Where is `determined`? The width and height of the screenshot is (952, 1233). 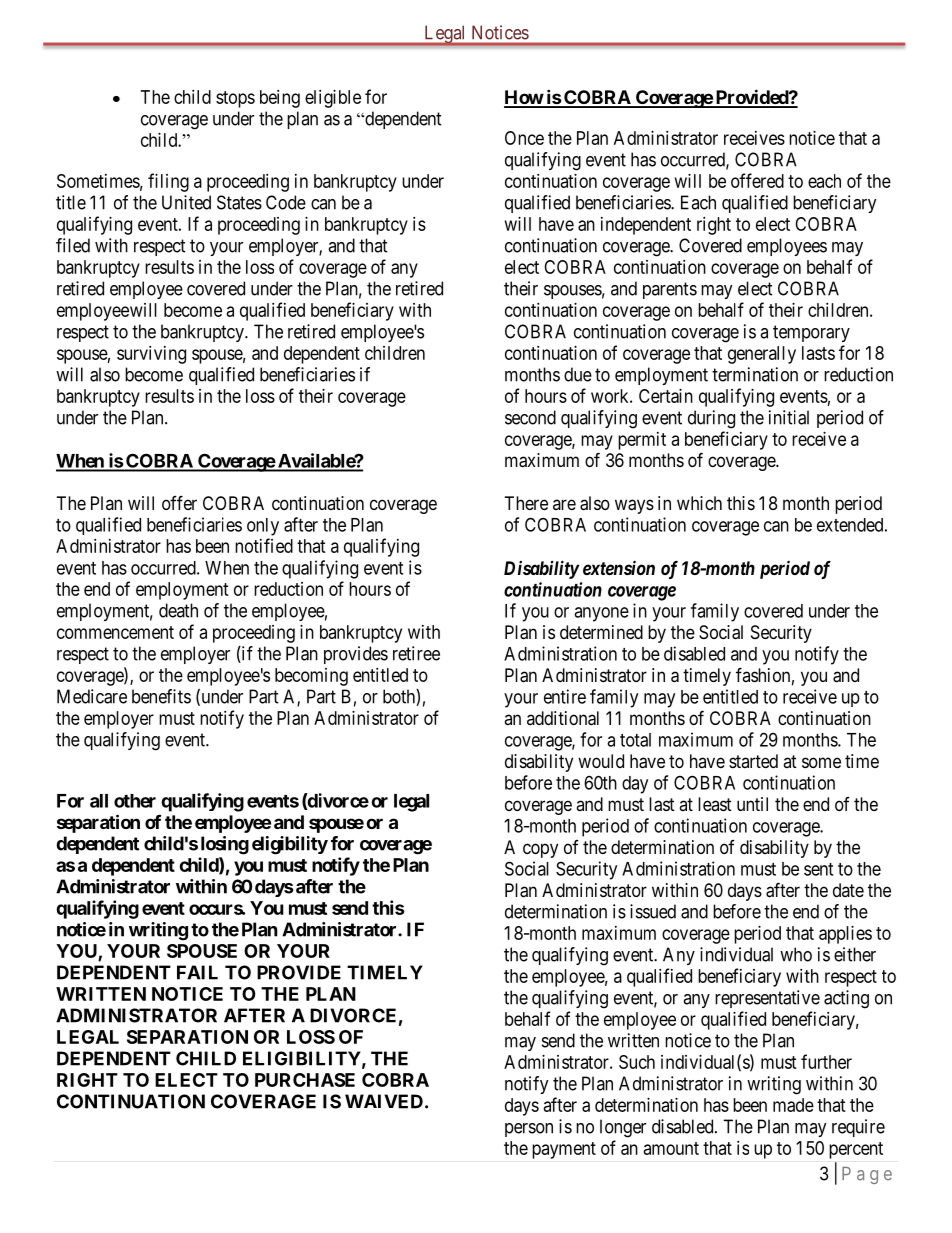 determined is located at coordinates (601, 632).
